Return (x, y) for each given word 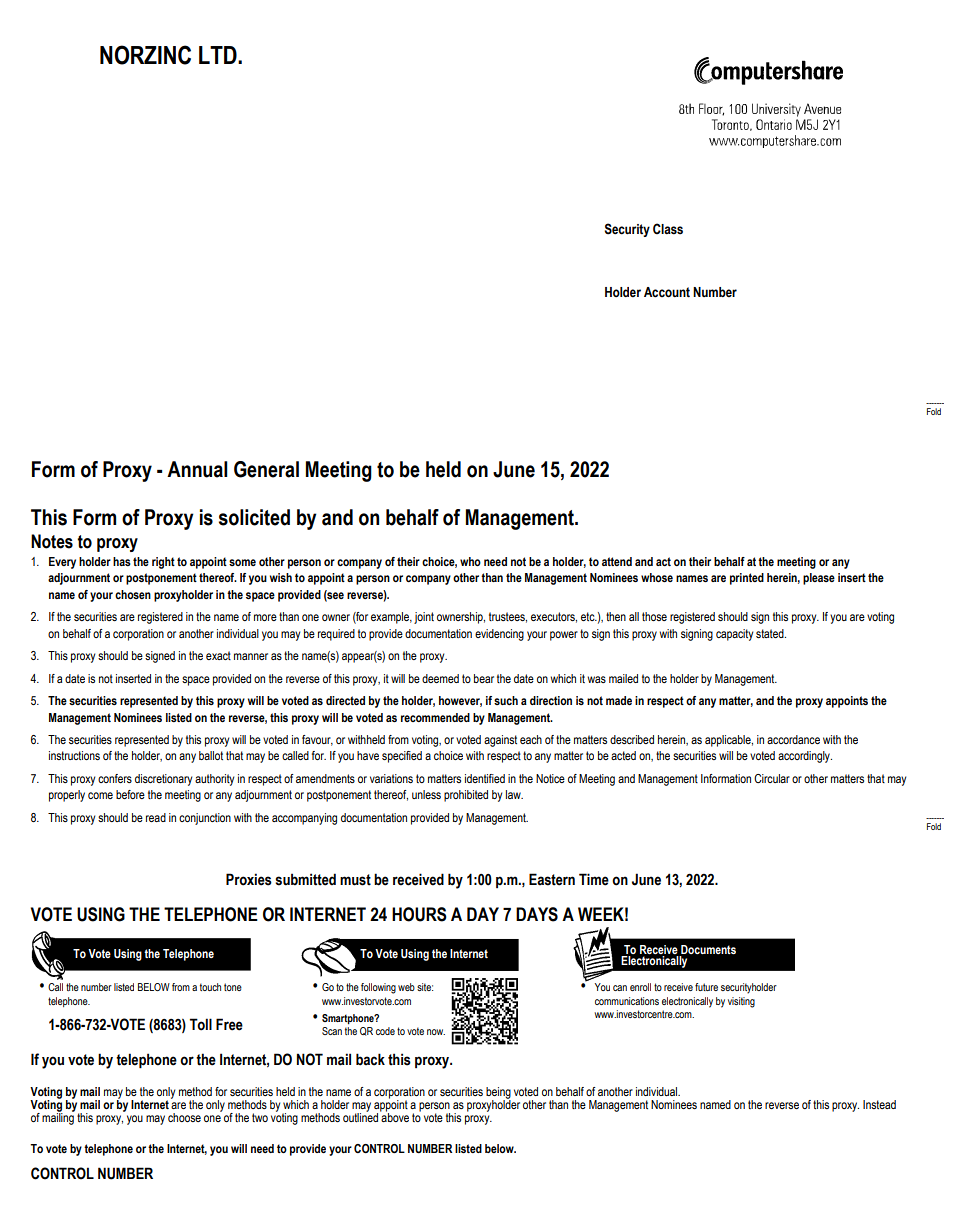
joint (424, 618)
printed (747, 579)
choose (184, 1117)
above (394, 1116)
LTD (219, 55)
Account (667, 292)
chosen (133, 594)
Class (668, 229)
